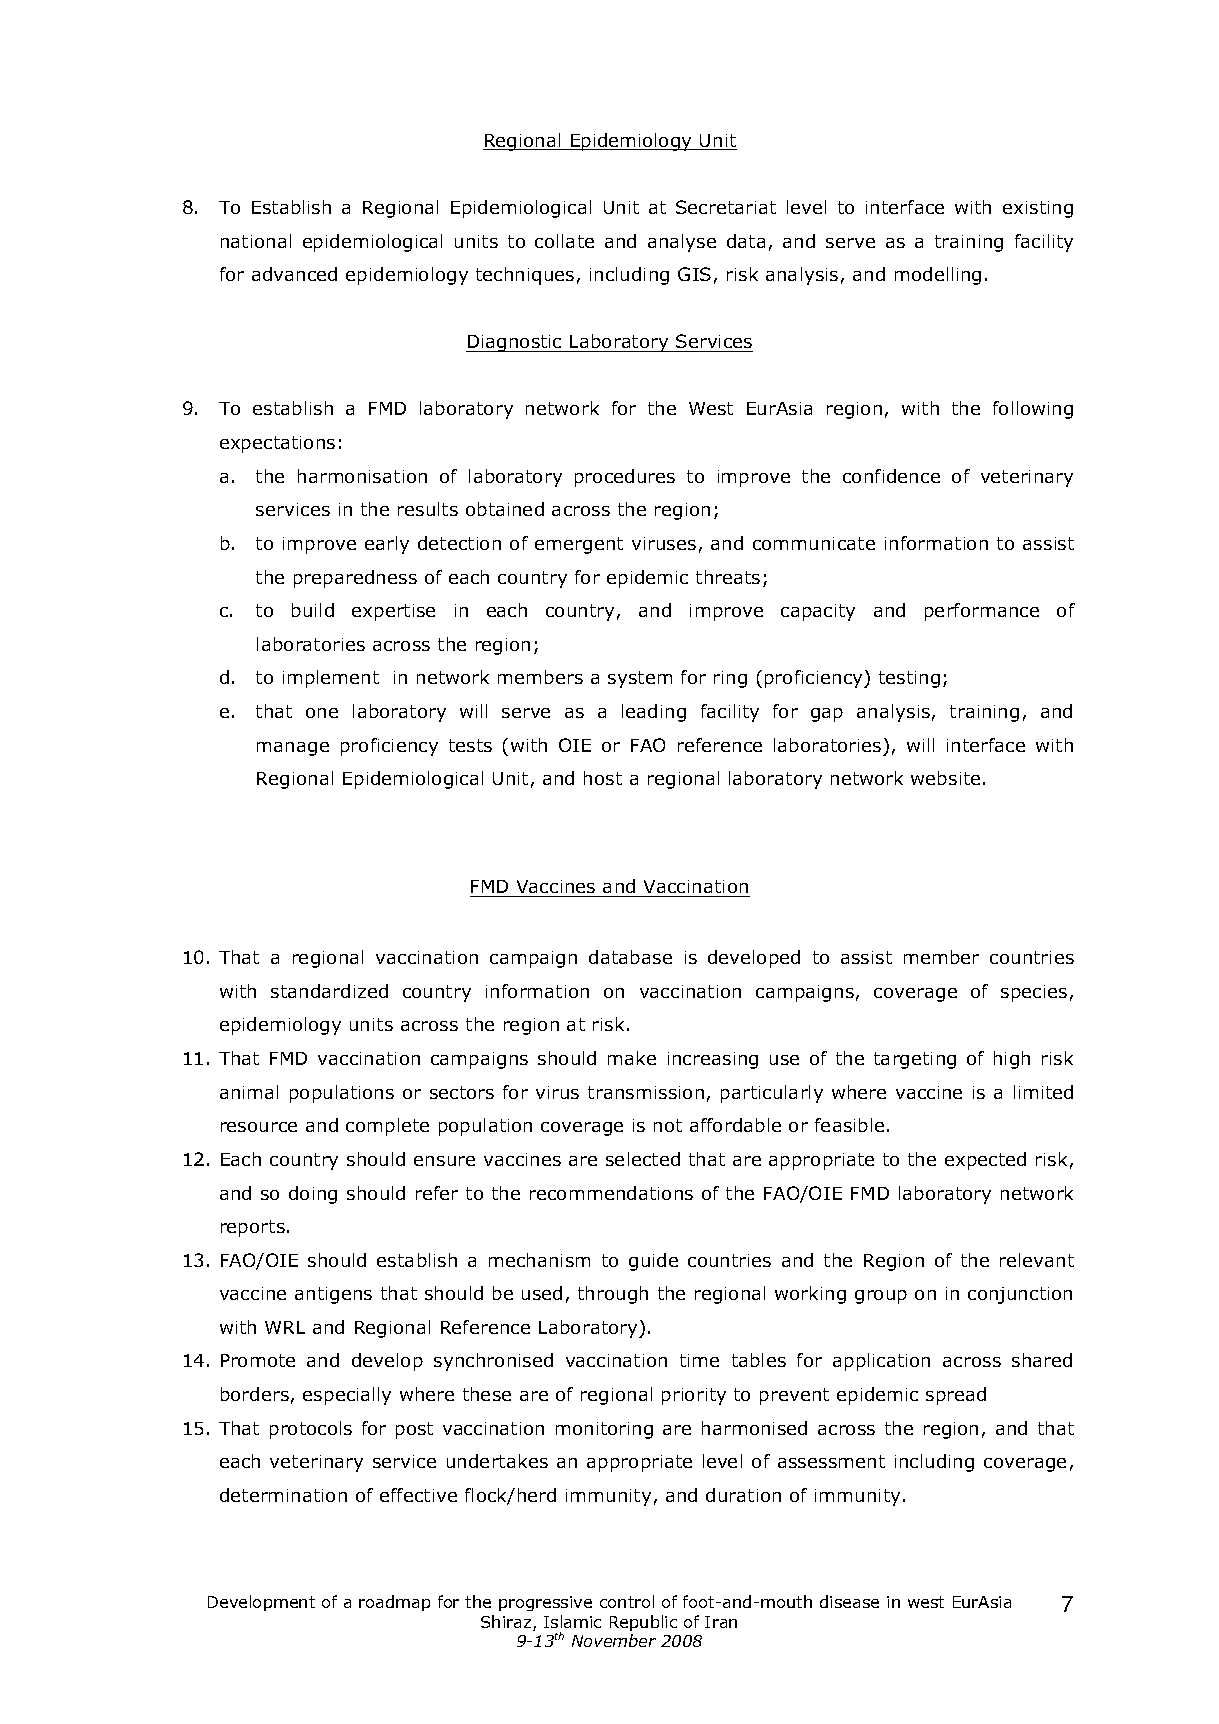 Image resolution: width=1219 pixels, height=1724 pixels. Describe the element at coordinates (909, 679) in the screenshot. I see `testing` at that location.
